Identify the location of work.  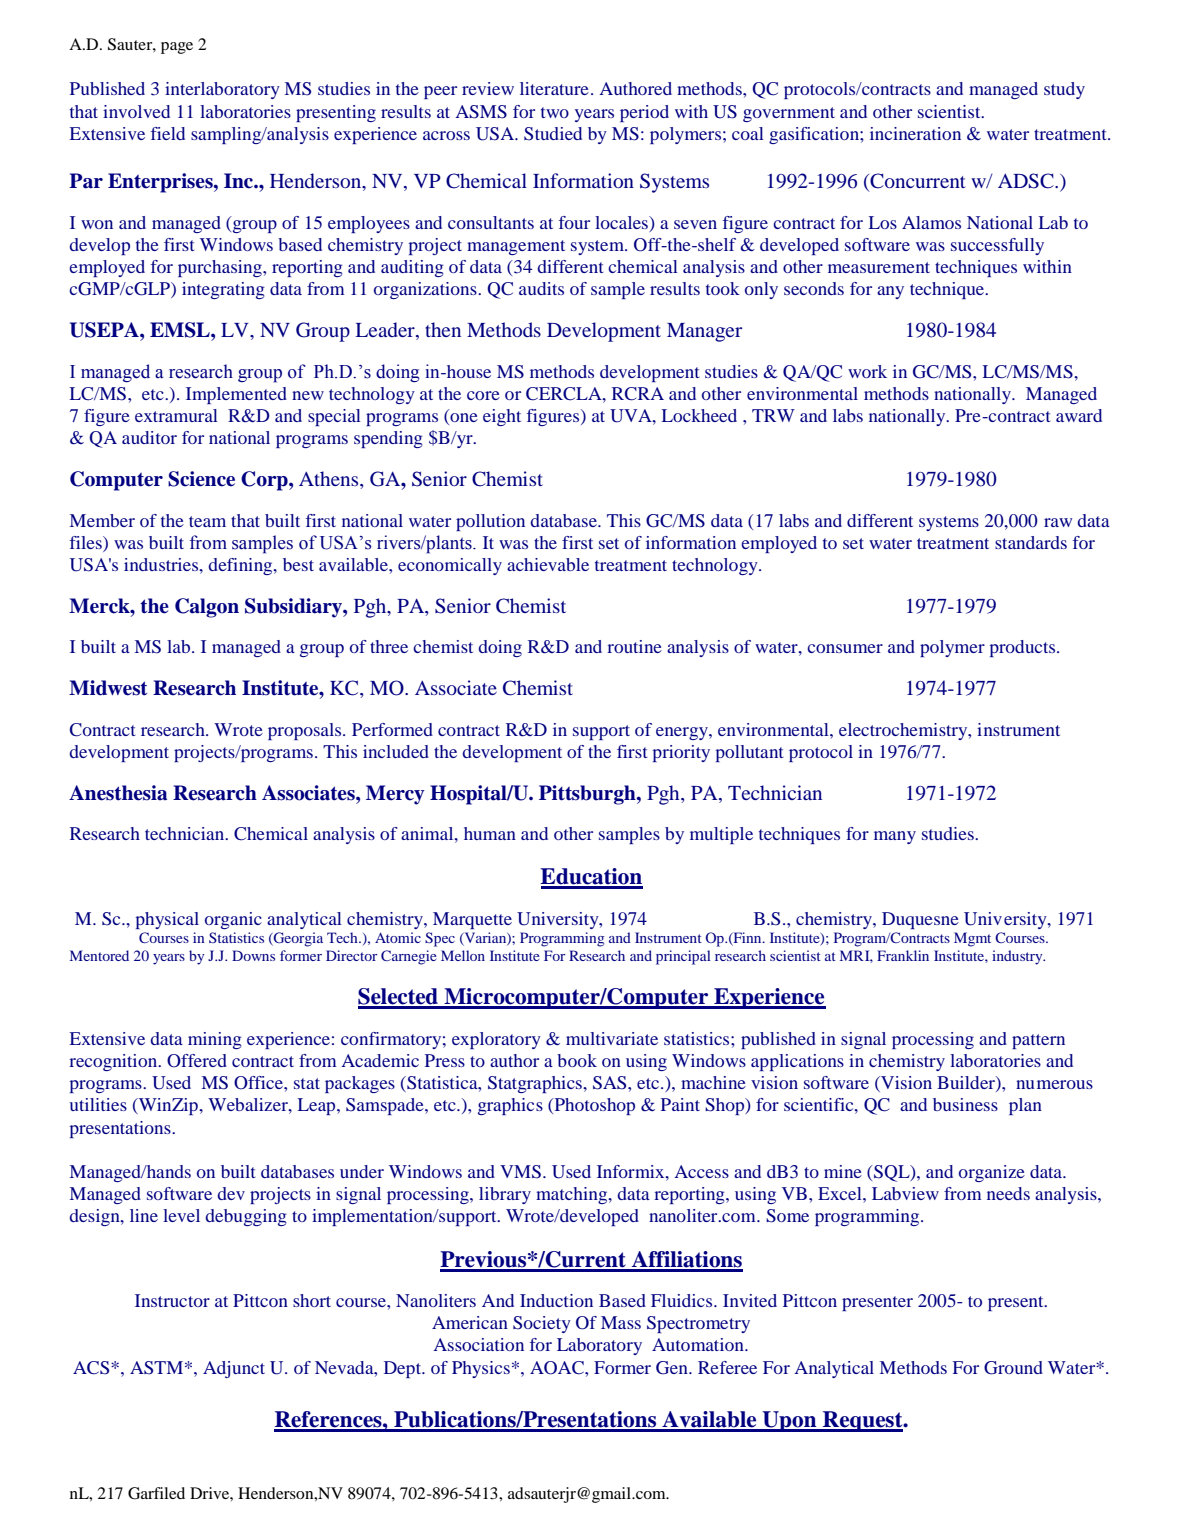
(867, 371).
